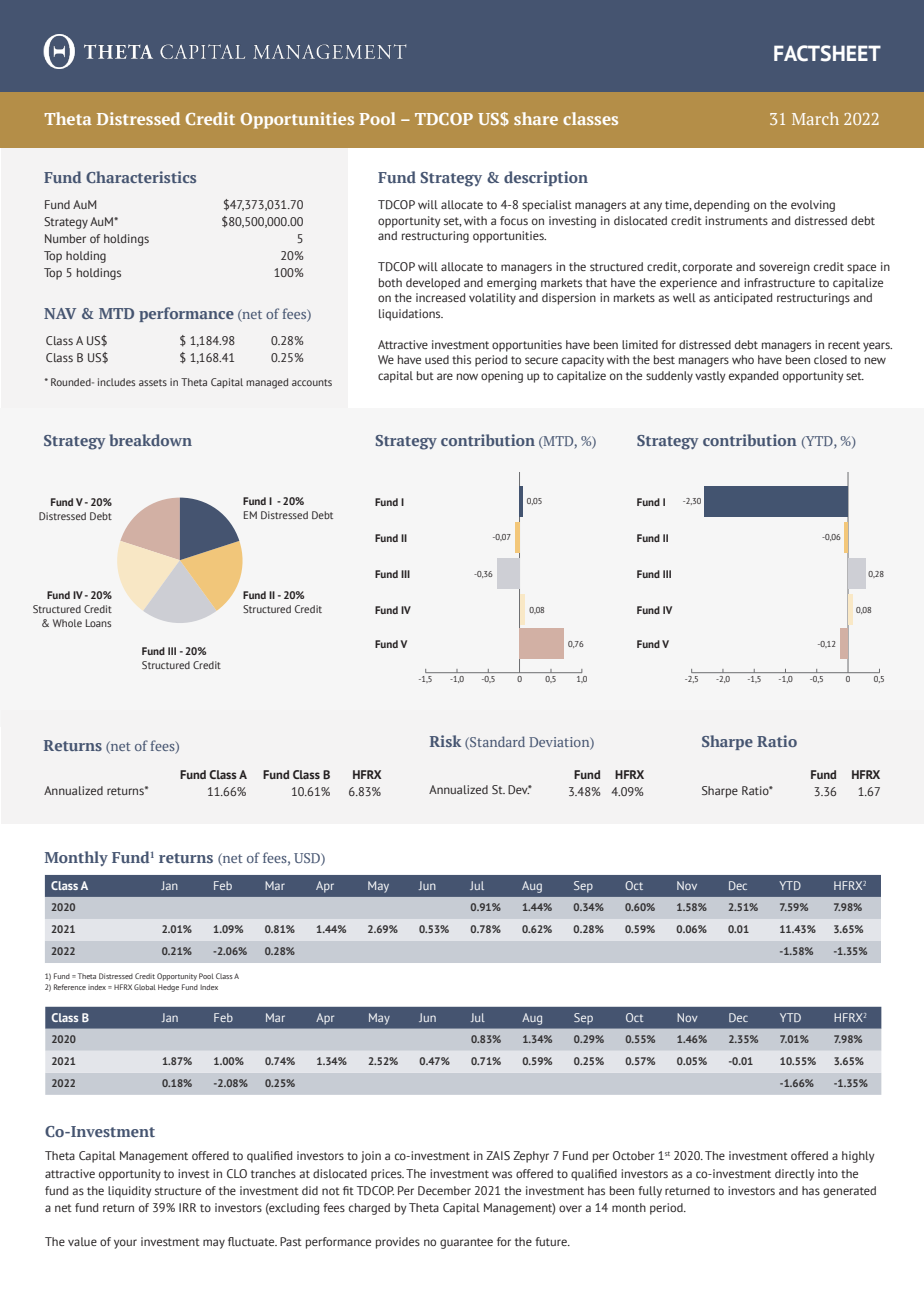 This document has width=924, height=1308. I want to click on expanded, so click(754, 377).
